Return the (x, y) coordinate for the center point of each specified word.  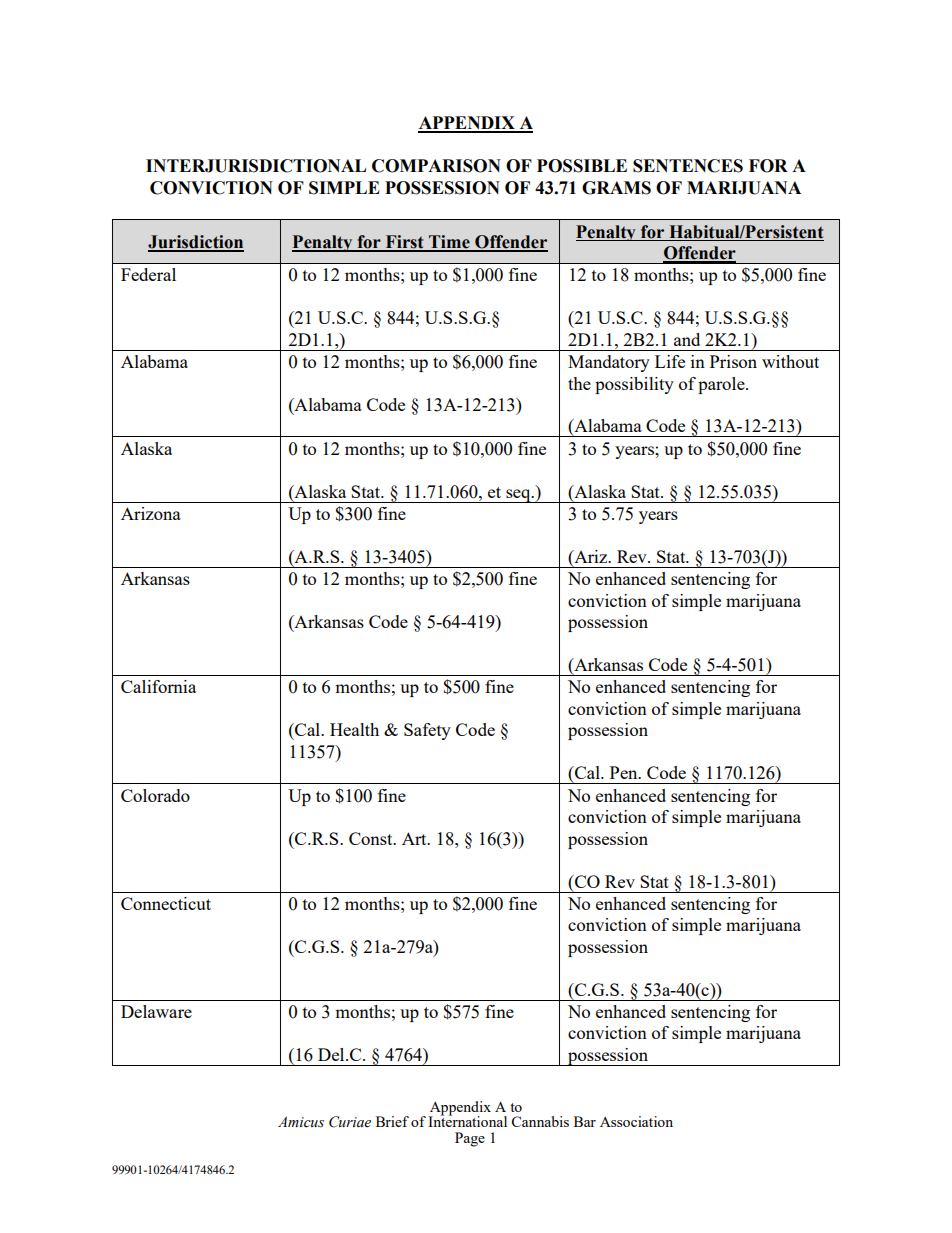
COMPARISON (436, 166)
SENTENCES (688, 166)
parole (722, 385)
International (467, 1120)
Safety (427, 731)
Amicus (301, 1122)
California (158, 686)
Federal (148, 274)
